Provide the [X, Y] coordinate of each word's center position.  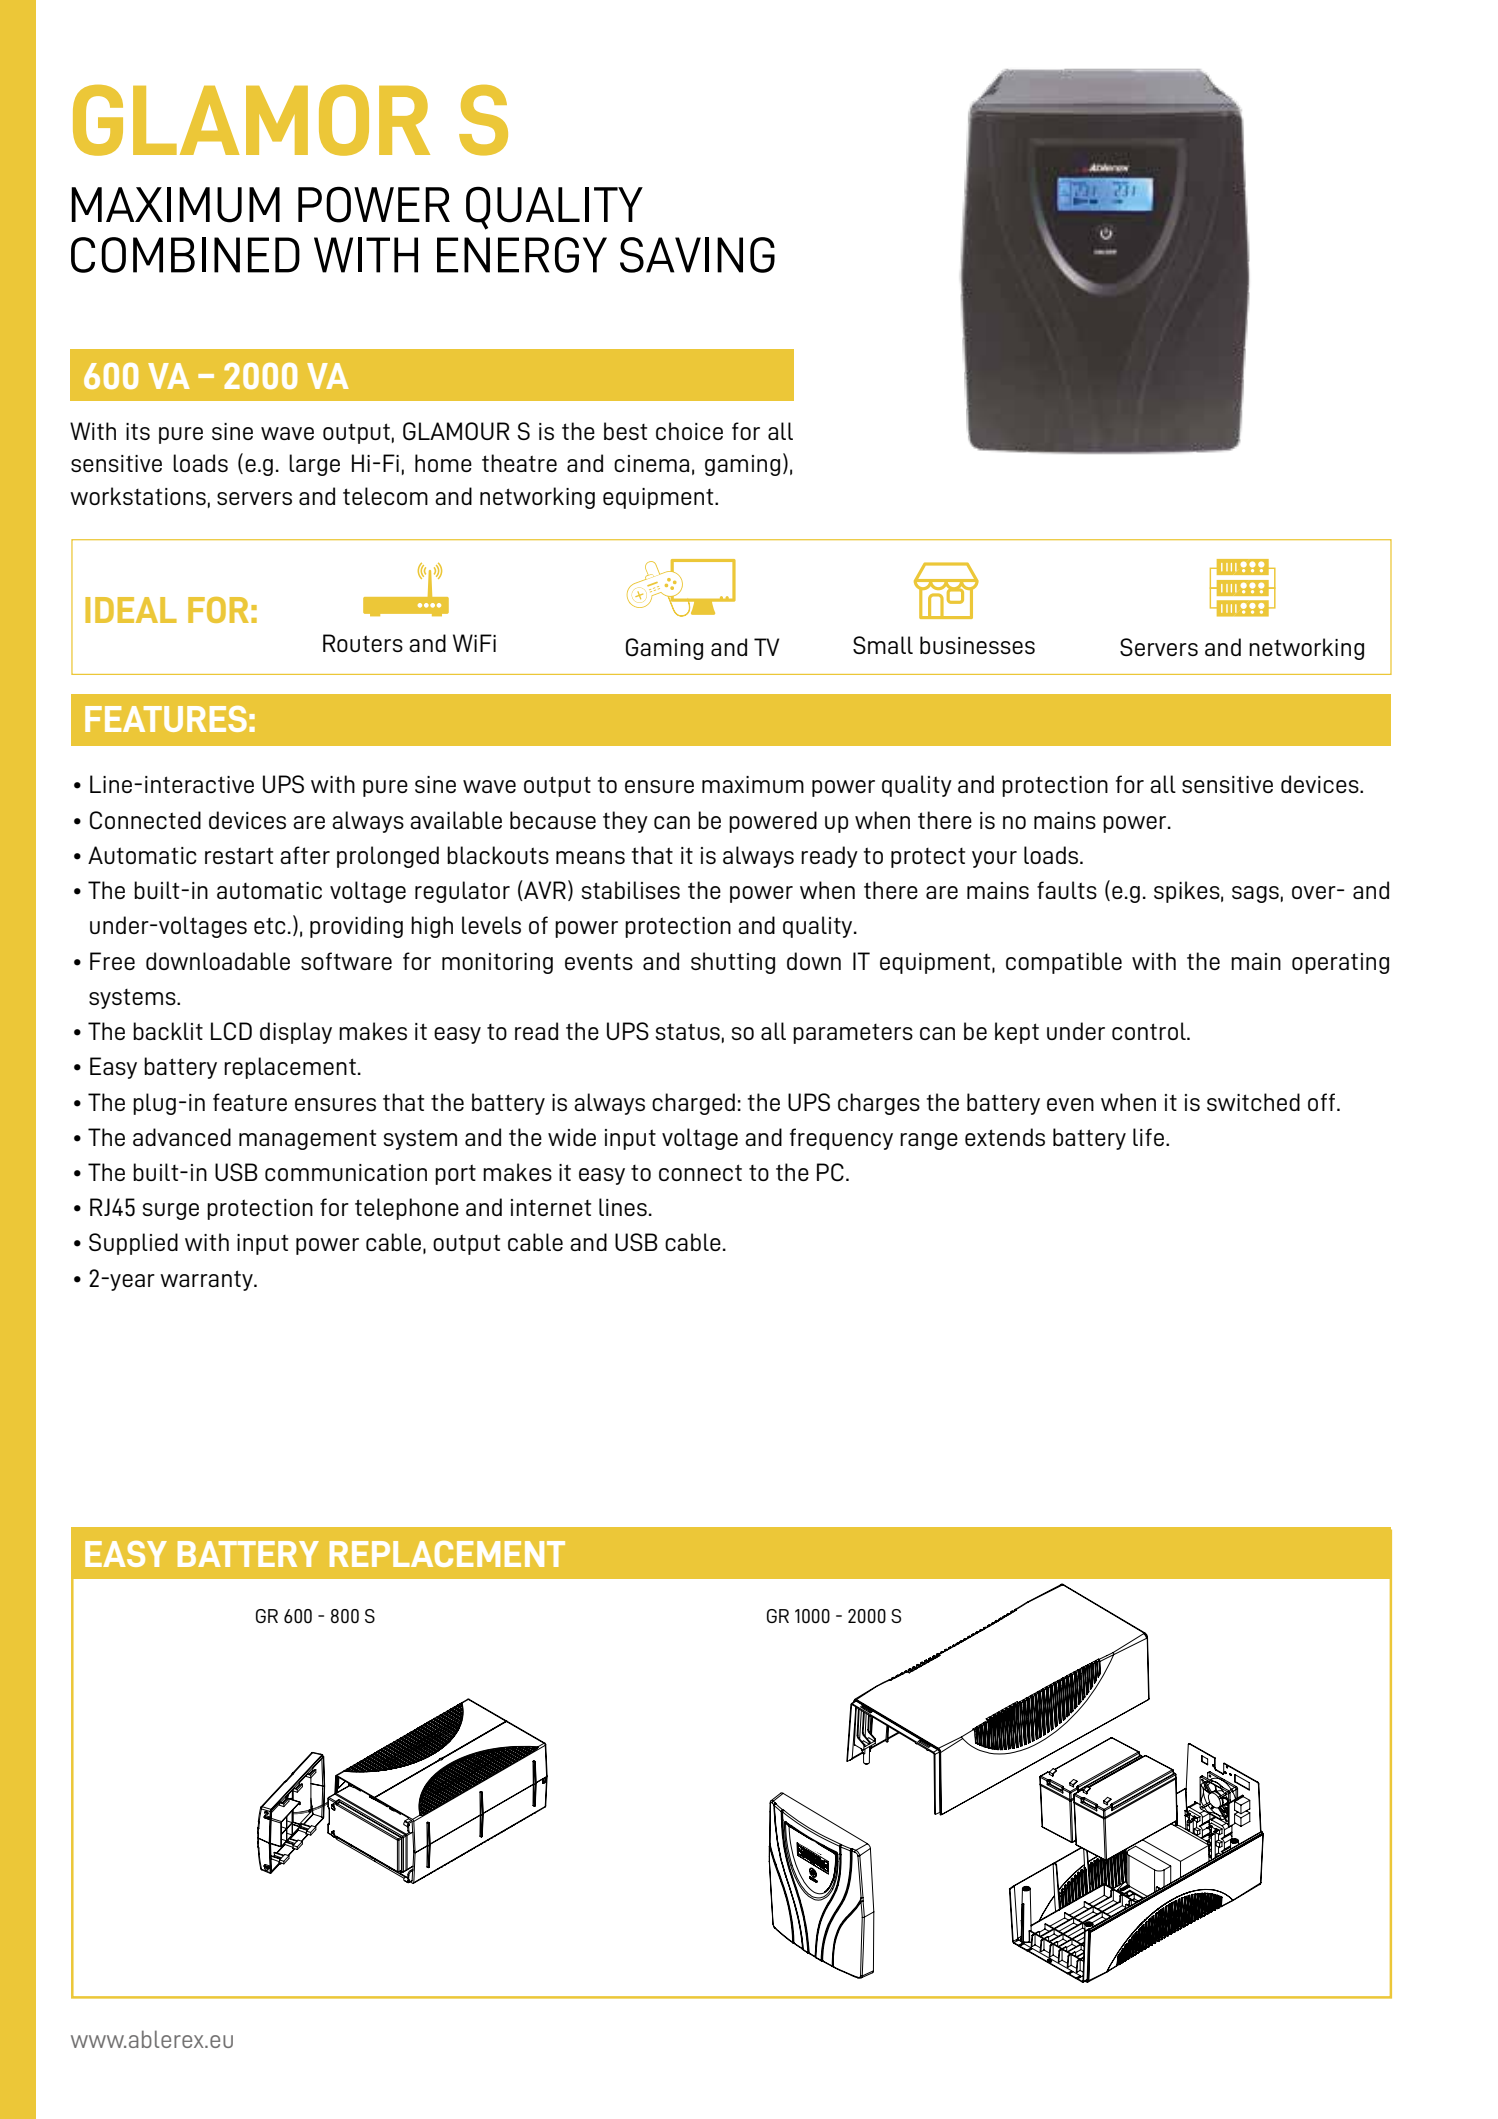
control [1150, 1031]
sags [1255, 894]
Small [883, 645]
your [994, 859]
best [625, 431]
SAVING [697, 255]
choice [689, 431]
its [138, 431]
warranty [207, 1280]
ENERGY [522, 255]
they [625, 822]
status [688, 1031]
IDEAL [131, 610]
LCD [231, 1031]
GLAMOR [251, 120]
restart [239, 855]
